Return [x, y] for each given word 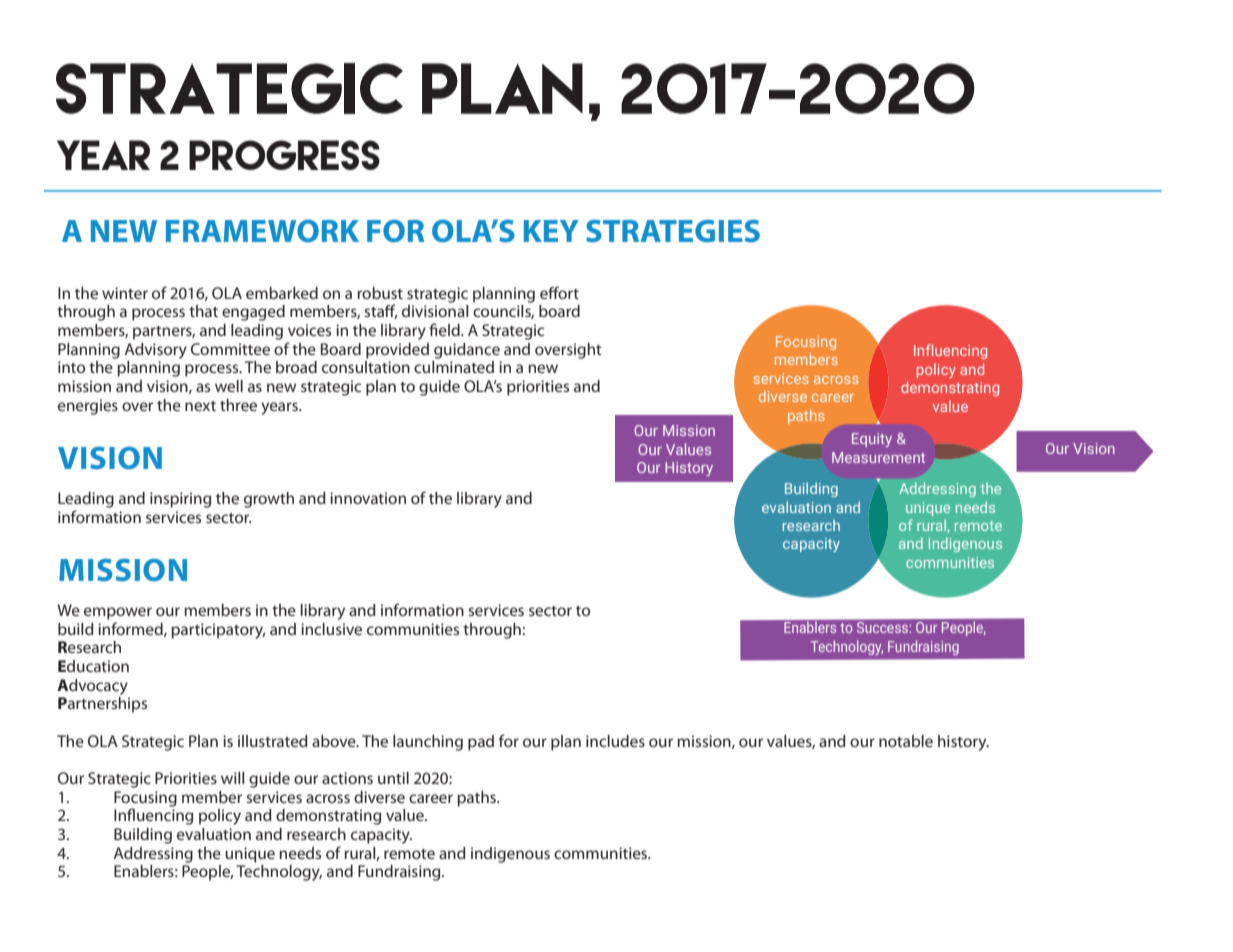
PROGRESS [284, 155]
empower [118, 613]
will [232, 778]
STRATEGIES [673, 231]
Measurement [878, 457]
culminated [454, 367]
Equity [872, 440]
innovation [368, 498]
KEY [551, 231]
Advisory [156, 351]
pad [481, 743]
